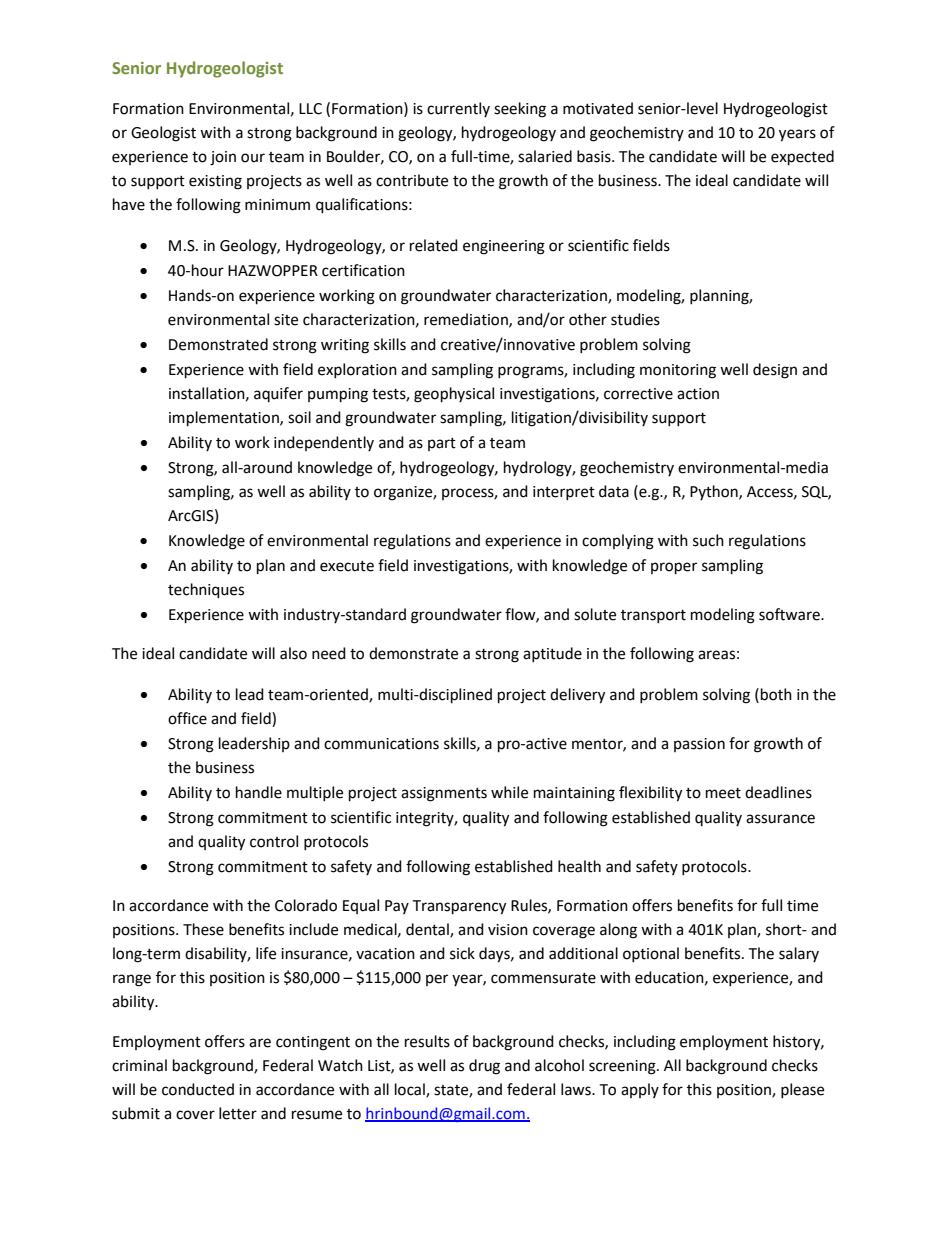 The image size is (952, 1233). Describe the element at coordinates (723, 793) in the screenshot. I see `meet` at that location.
